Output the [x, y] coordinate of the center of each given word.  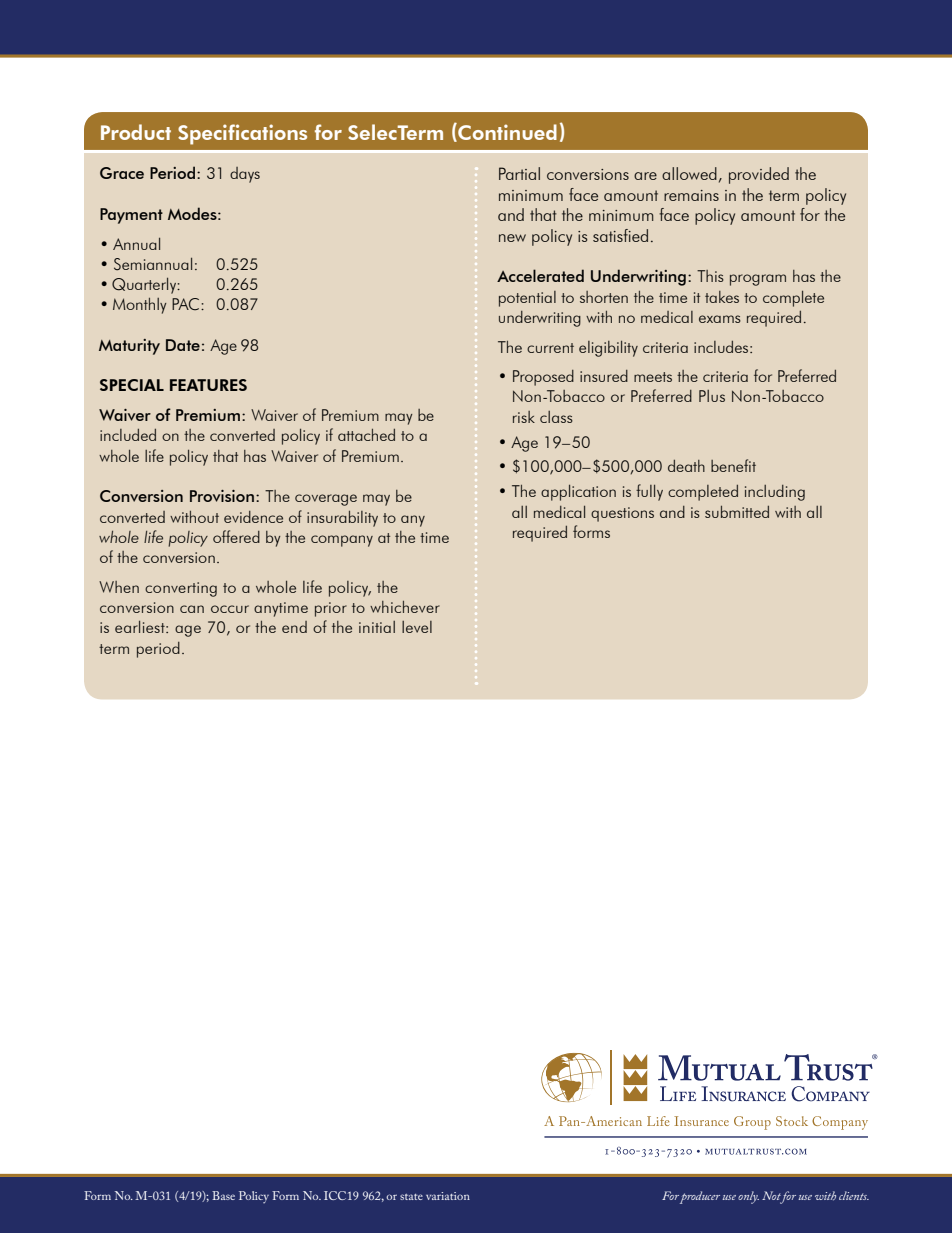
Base [223, 1195]
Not [772, 1197]
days [245, 175]
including [775, 493]
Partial [519, 173]
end [294, 627]
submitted [737, 512]
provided [759, 175]
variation [448, 1196]
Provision [222, 496]
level [417, 627]
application [578, 492]
